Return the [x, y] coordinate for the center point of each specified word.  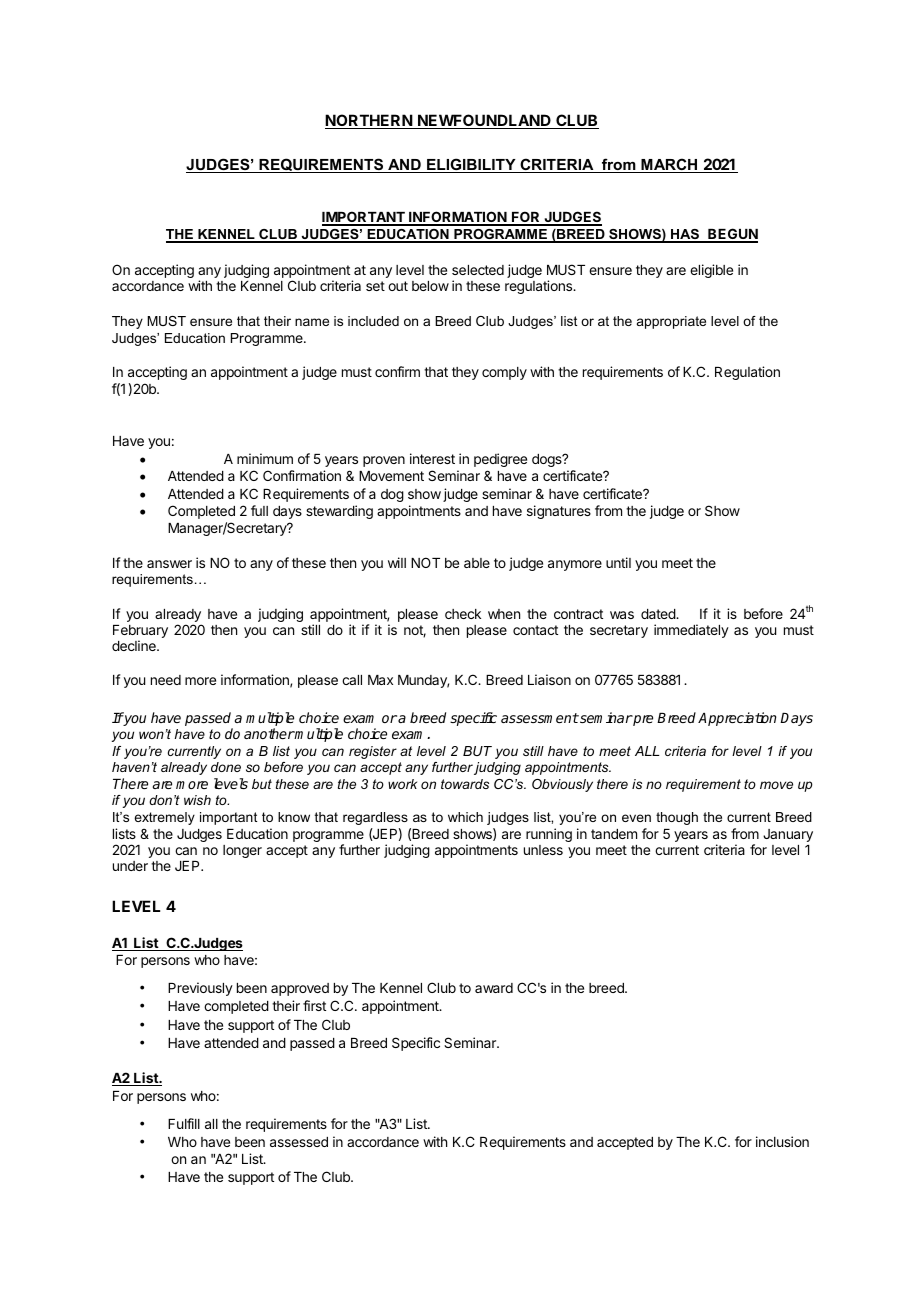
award [494, 988]
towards [465, 784]
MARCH [669, 165]
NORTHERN [369, 121]
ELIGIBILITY [471, 165]
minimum [265, 458]
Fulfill [184, 1123]
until [618, 562]
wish [197, 800]
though [677, 818]
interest [432, 458]
